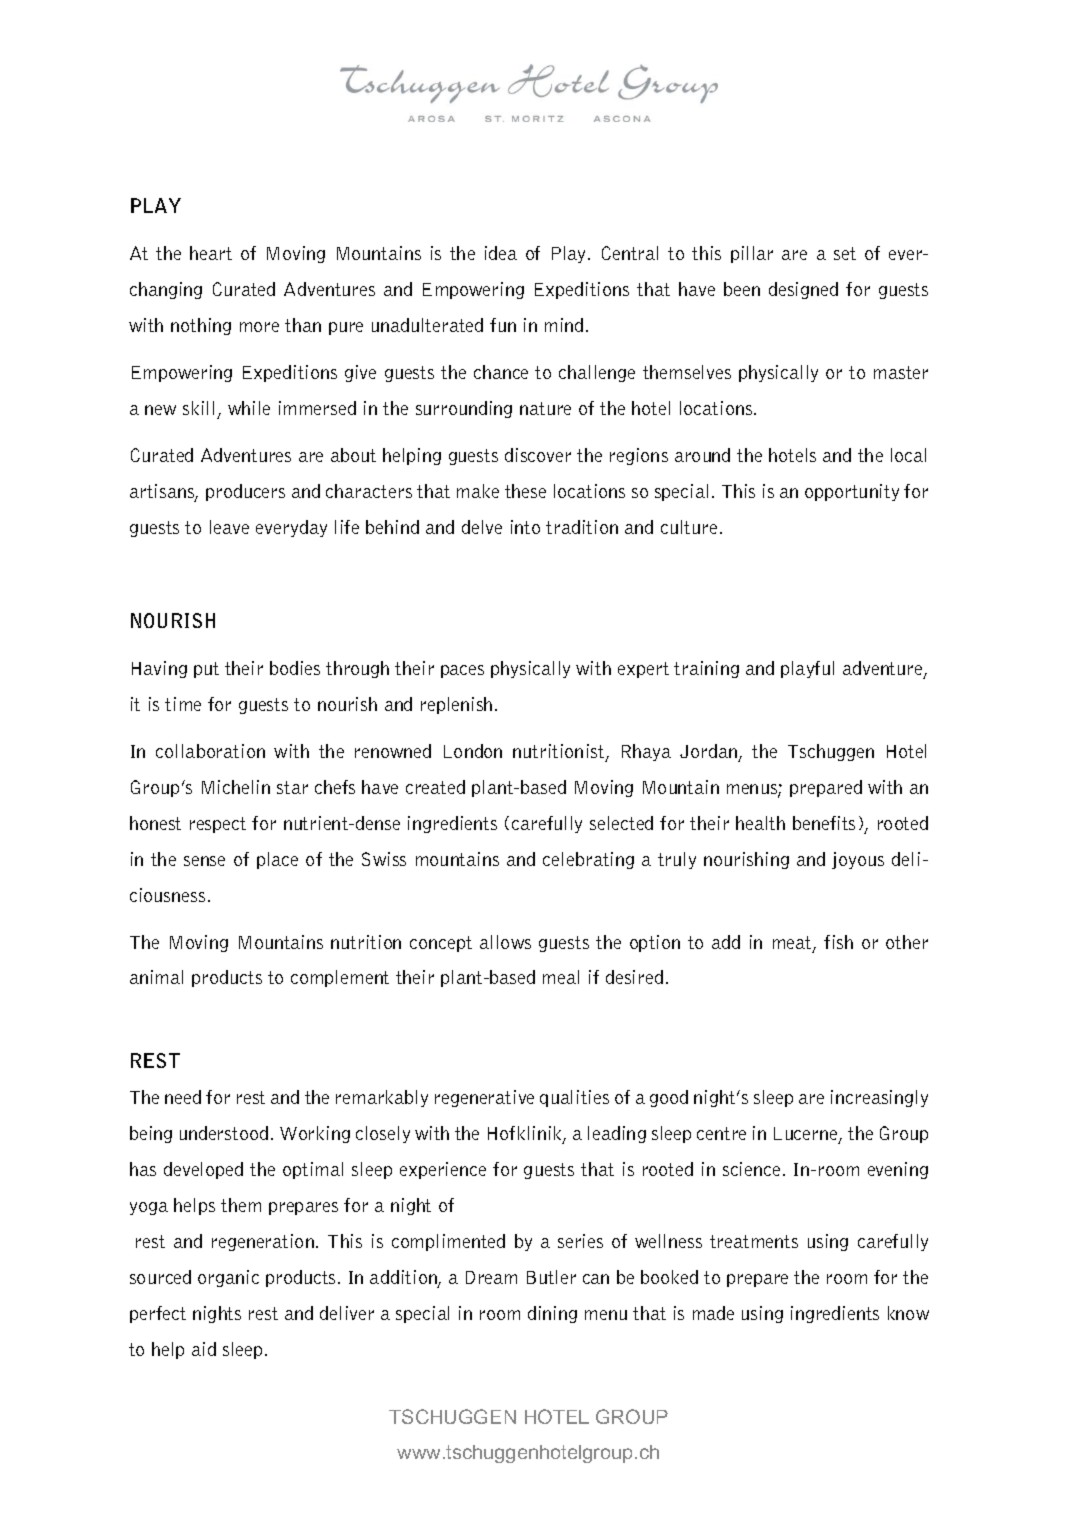 This image has width=1084, height=1533. Describe the element at coordinates (552, 1314) in the image. I see `dining` at that location.
